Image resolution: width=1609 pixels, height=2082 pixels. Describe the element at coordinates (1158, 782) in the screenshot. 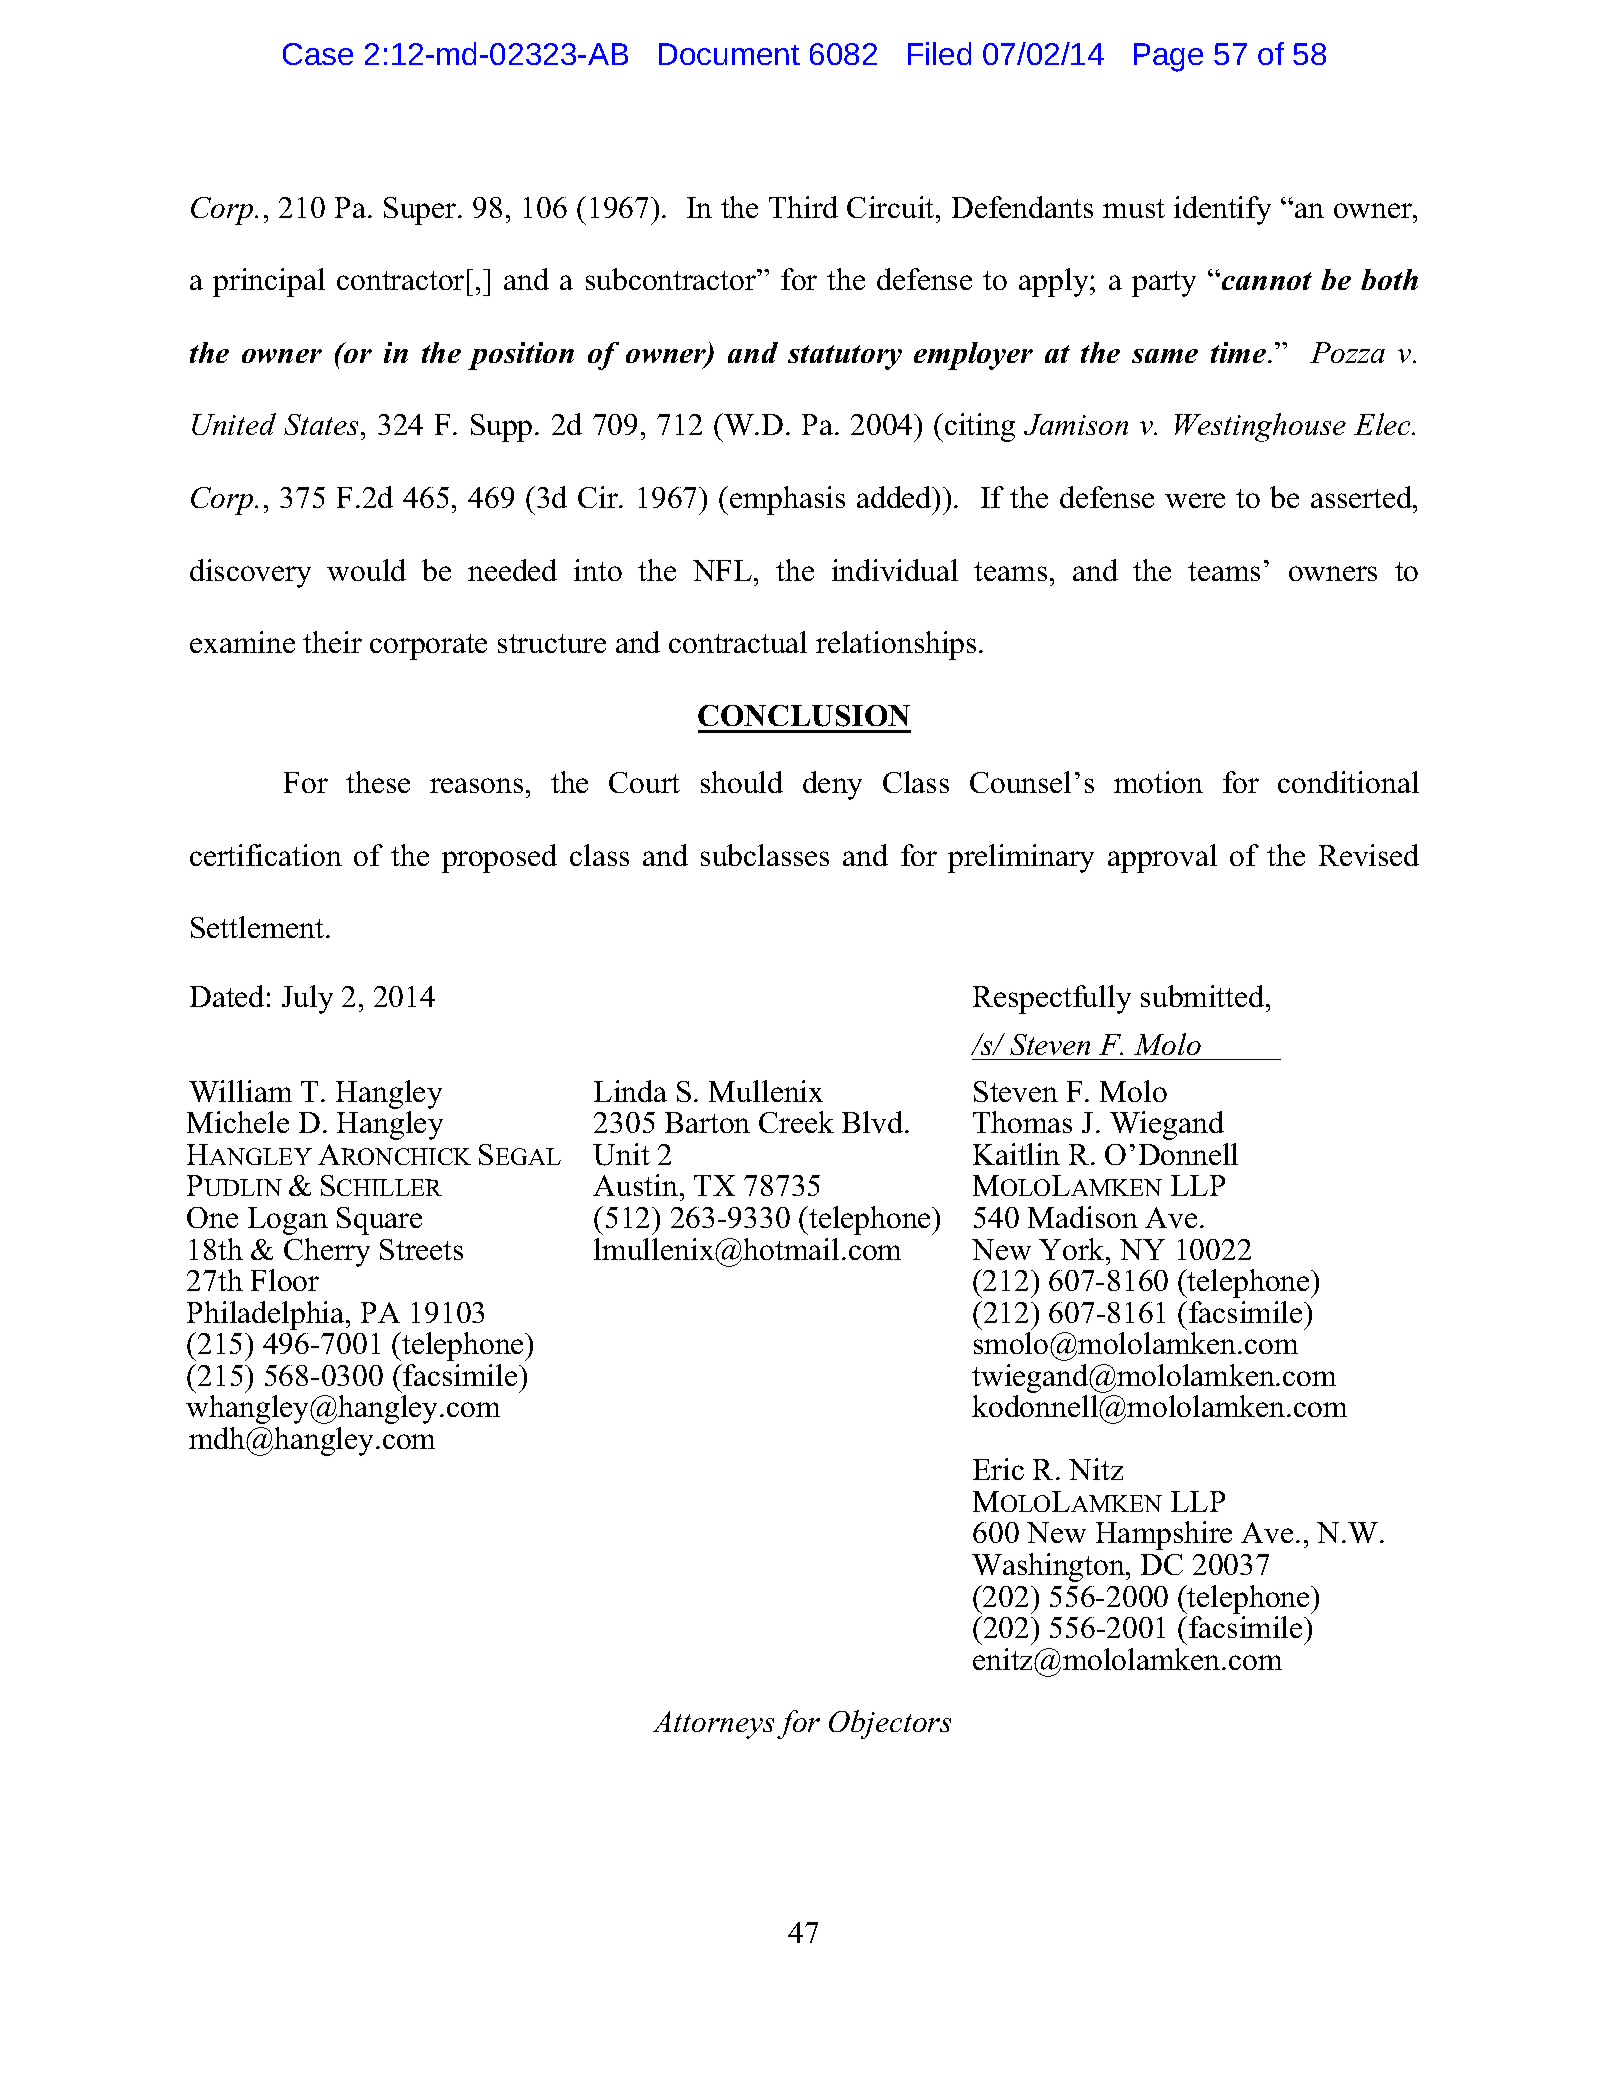

I see `motion` at that location.
